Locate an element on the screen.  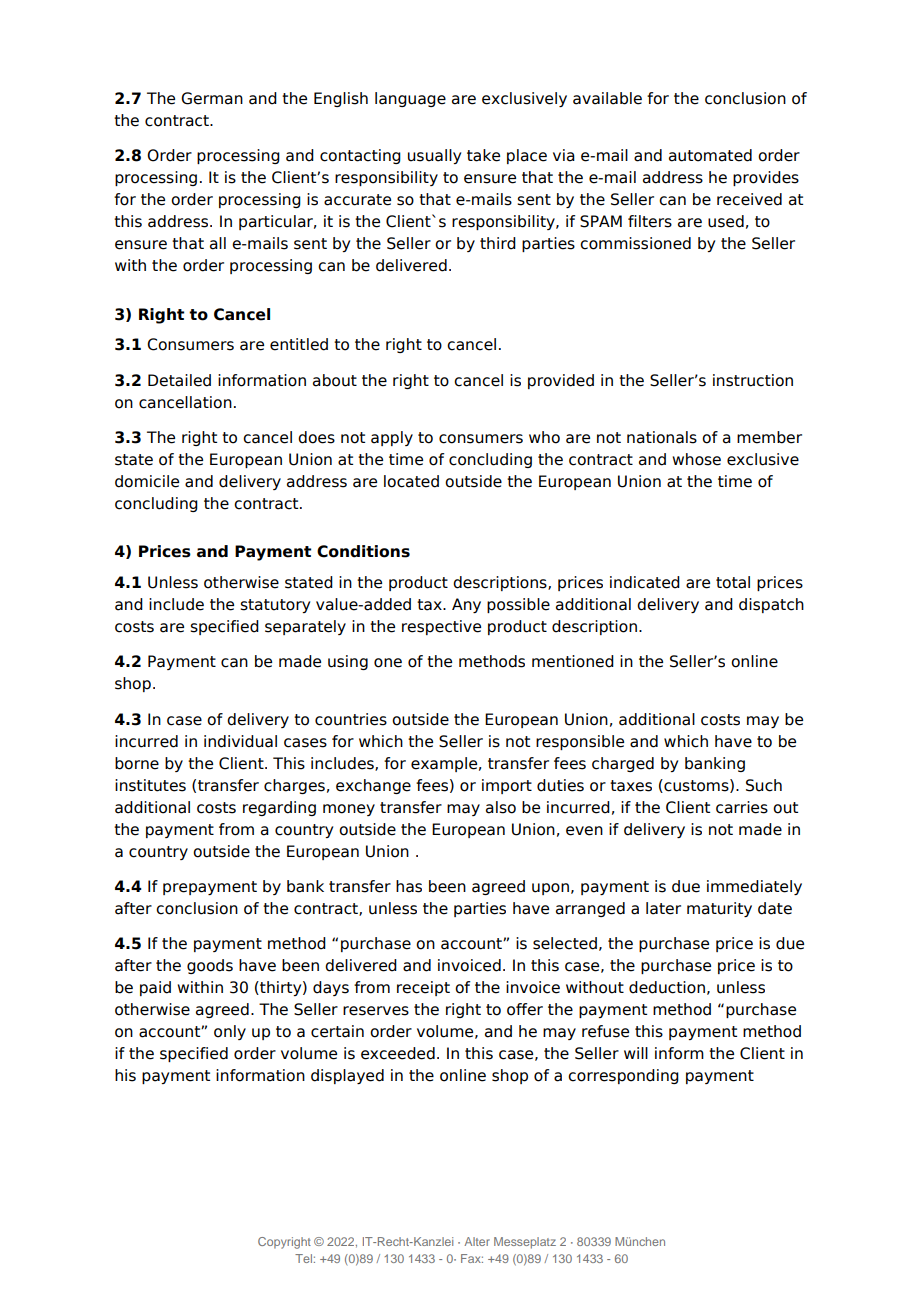
apply is located at coordinates (392, 438).
